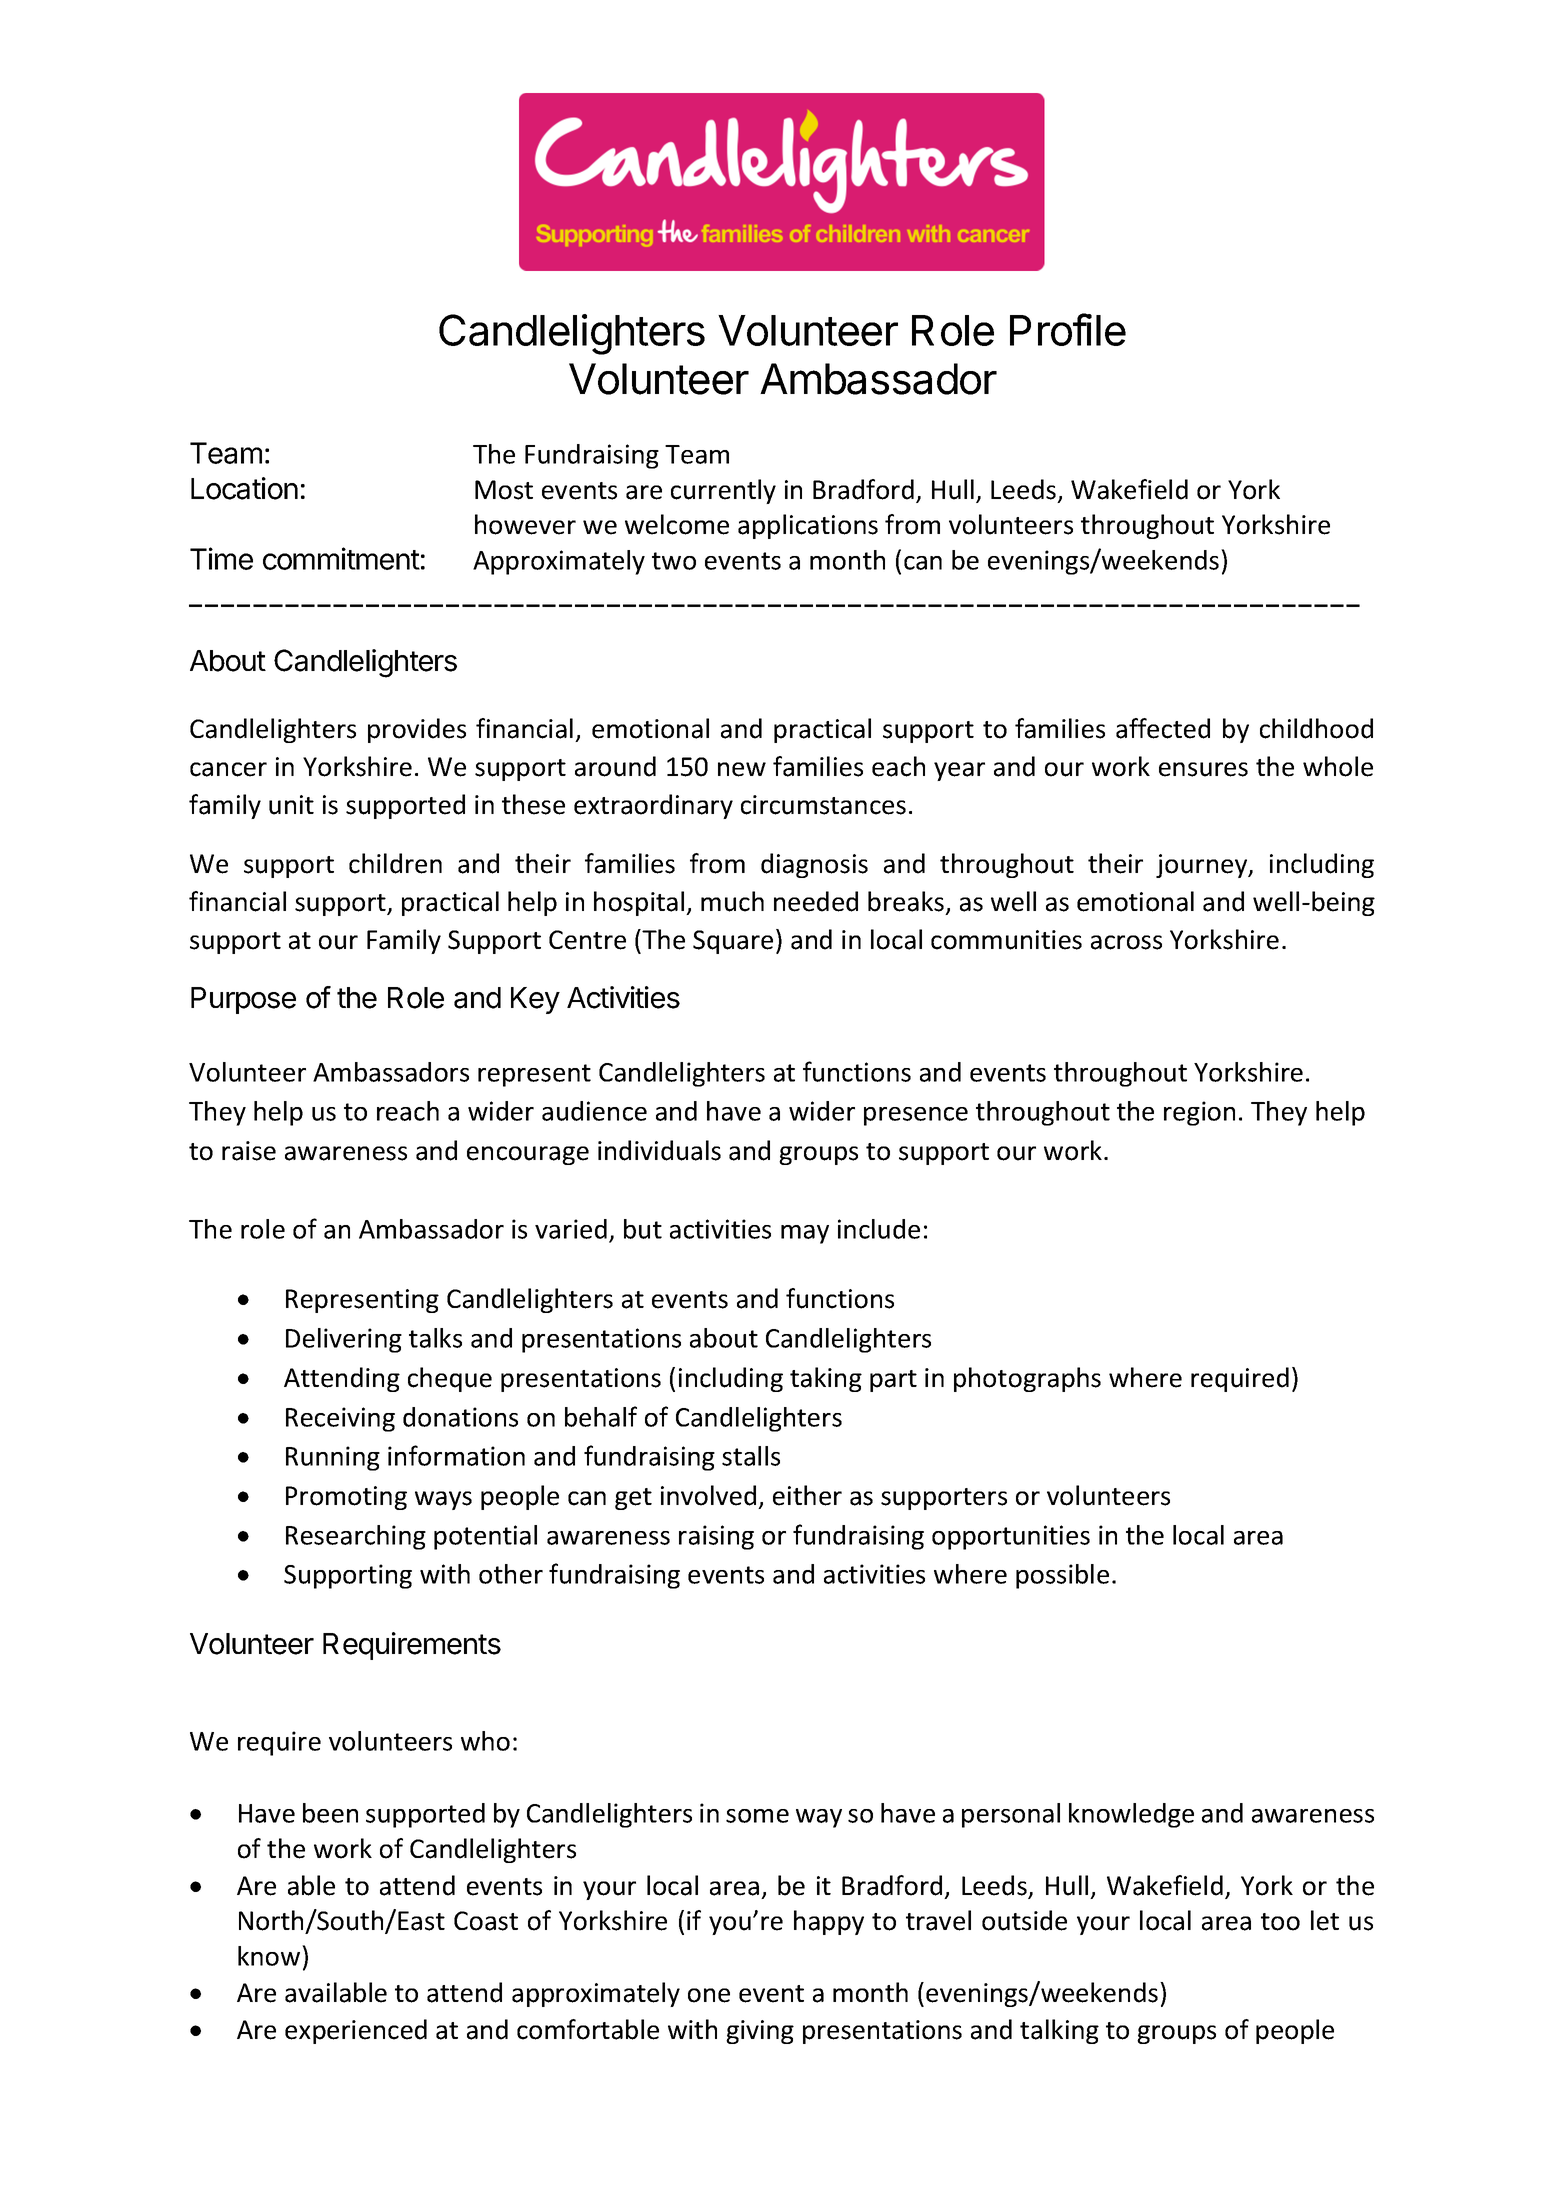 The height and width of the page is (2212, 1564). I want to click on too, so click(1280, 1922).
